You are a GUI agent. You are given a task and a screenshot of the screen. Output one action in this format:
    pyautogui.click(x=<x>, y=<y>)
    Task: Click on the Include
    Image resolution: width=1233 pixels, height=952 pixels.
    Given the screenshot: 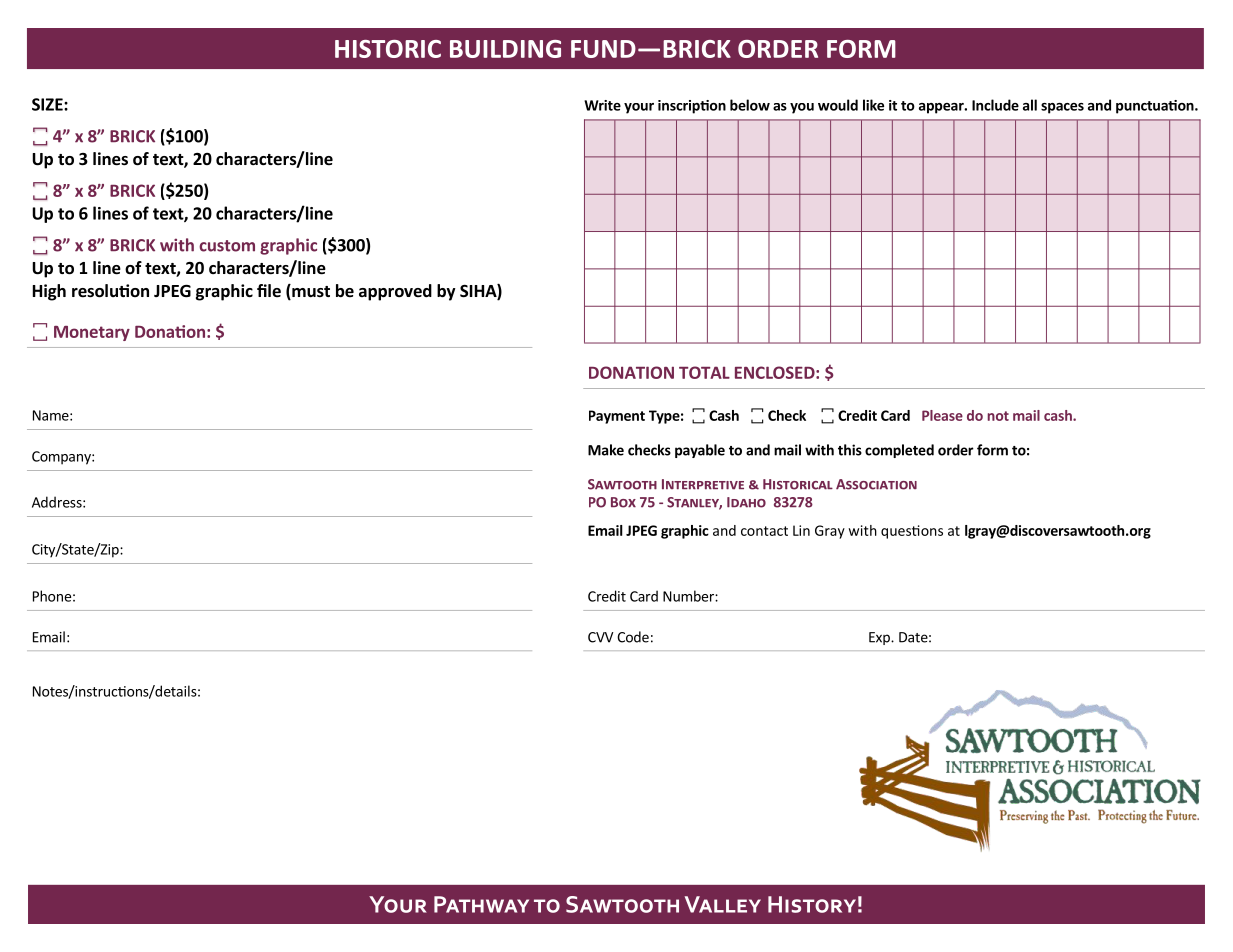 What is the action you would take?
    pyautogui.click(x=995, y=105)
